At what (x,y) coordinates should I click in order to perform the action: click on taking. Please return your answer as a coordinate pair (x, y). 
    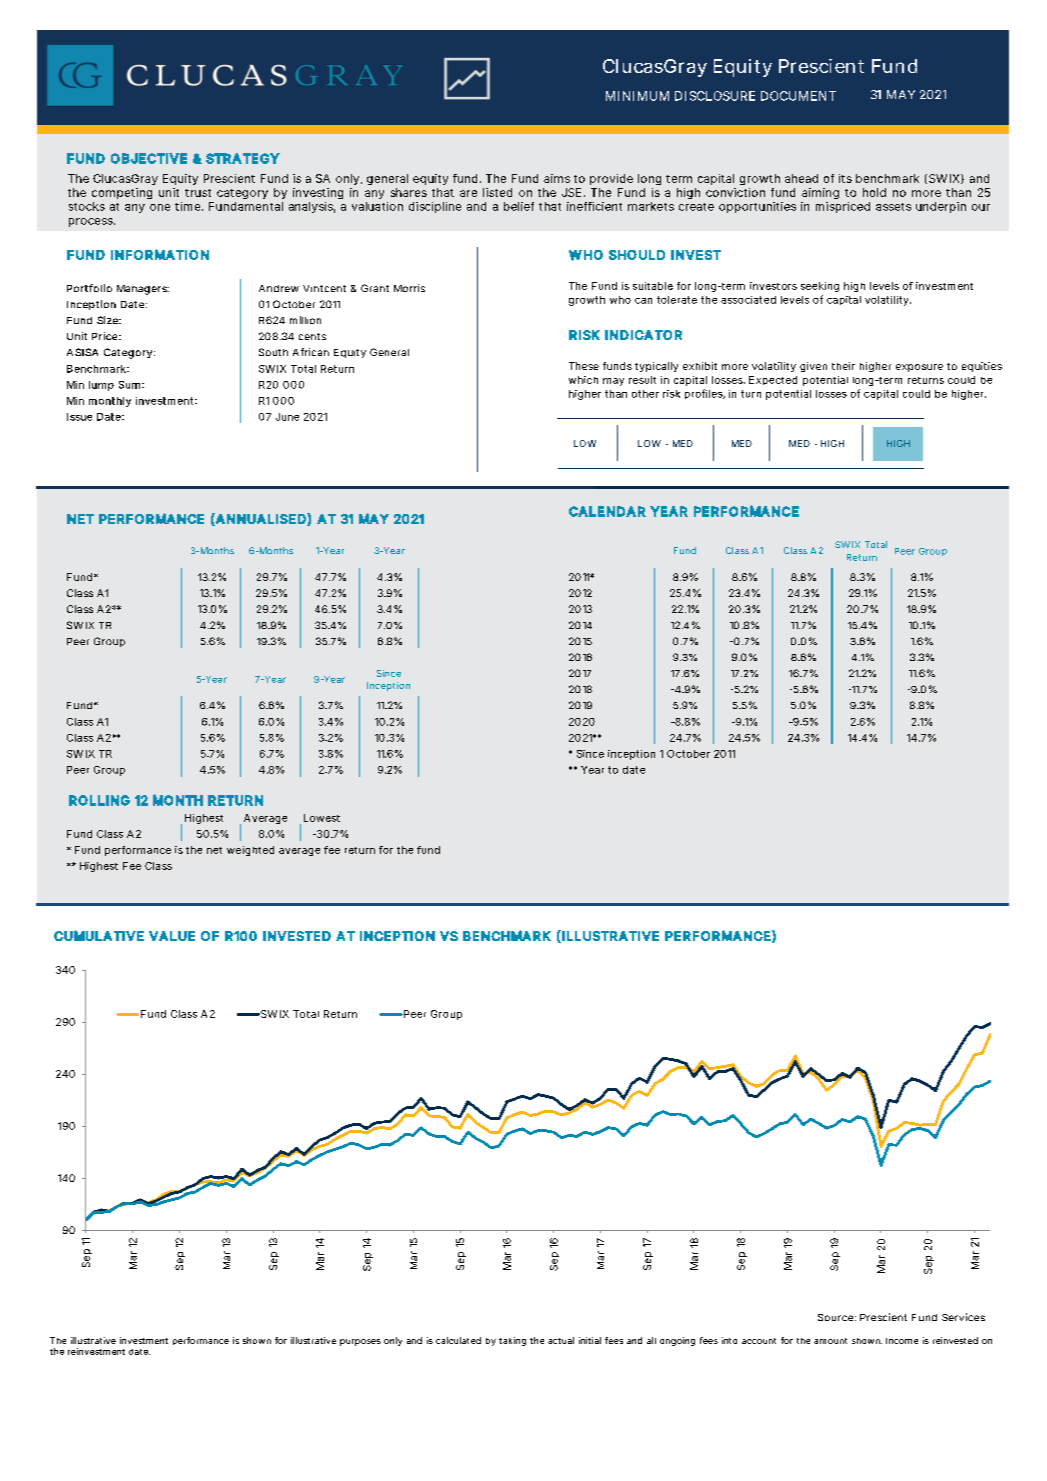
    Looking at the image, I should click on (512, 1341).
